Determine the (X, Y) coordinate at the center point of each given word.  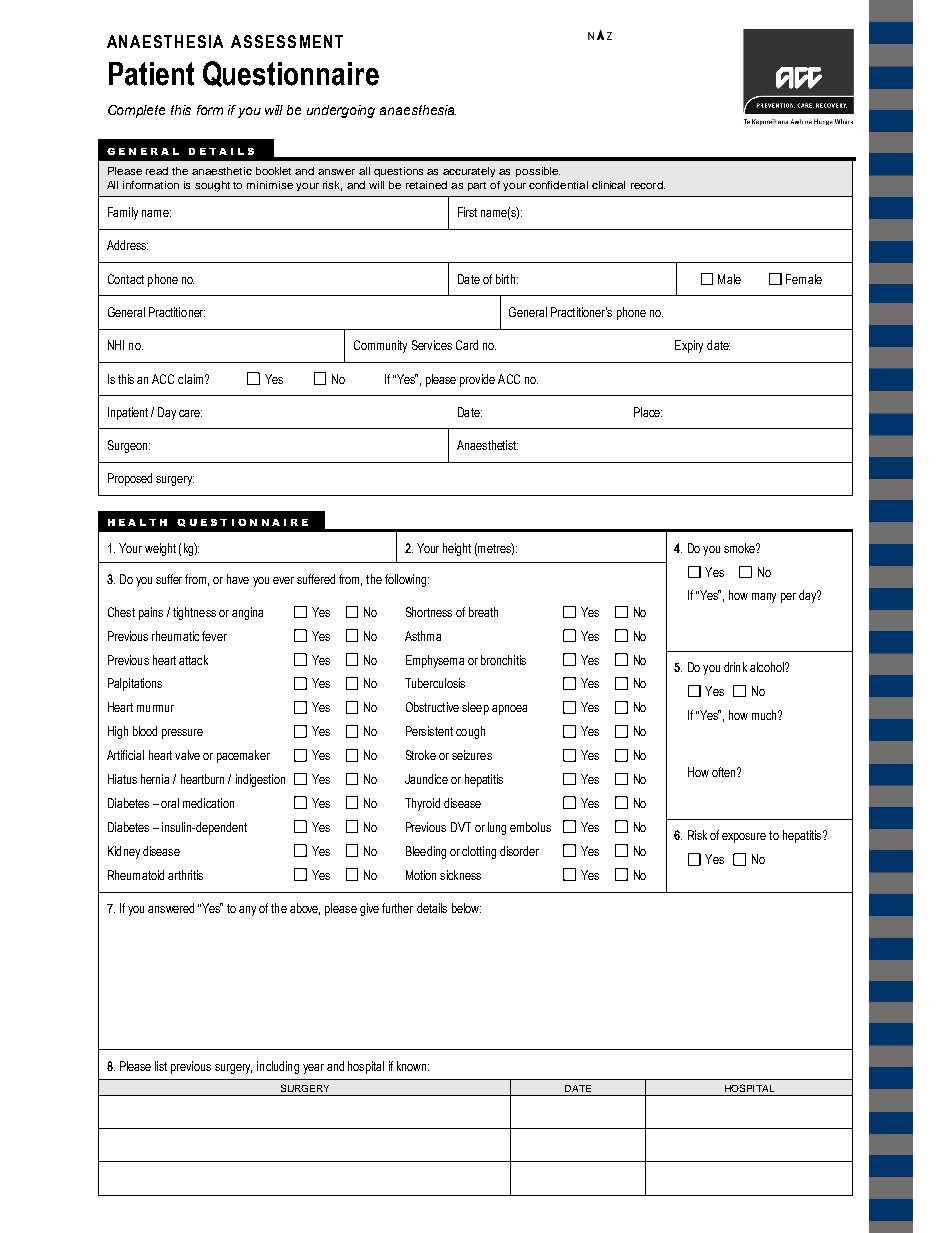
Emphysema (435, 661)
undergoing (341, 111)
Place (648, 412)
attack (193, 660)
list (161, 1066)
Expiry (689, 346)
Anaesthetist (487, 445)
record (648, 185)
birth (505, 279)
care (190, 413)
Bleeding (426, 852)
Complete (136, 111)
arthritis (185, 875)
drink (735, 667)
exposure (744, 838)
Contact (126, 279)
